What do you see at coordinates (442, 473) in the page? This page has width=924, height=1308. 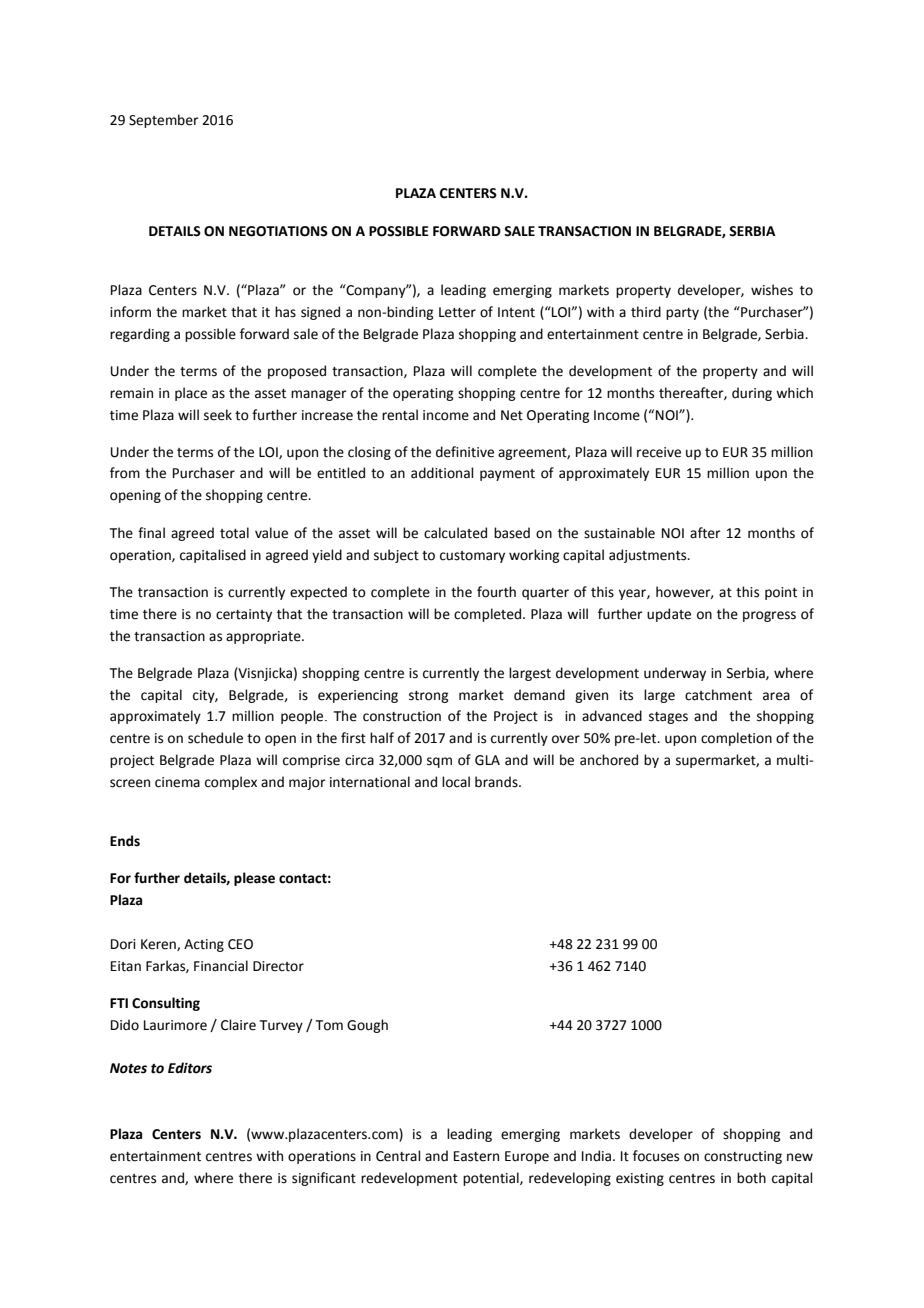 I see `additional` at bounding box center [442, 473].
